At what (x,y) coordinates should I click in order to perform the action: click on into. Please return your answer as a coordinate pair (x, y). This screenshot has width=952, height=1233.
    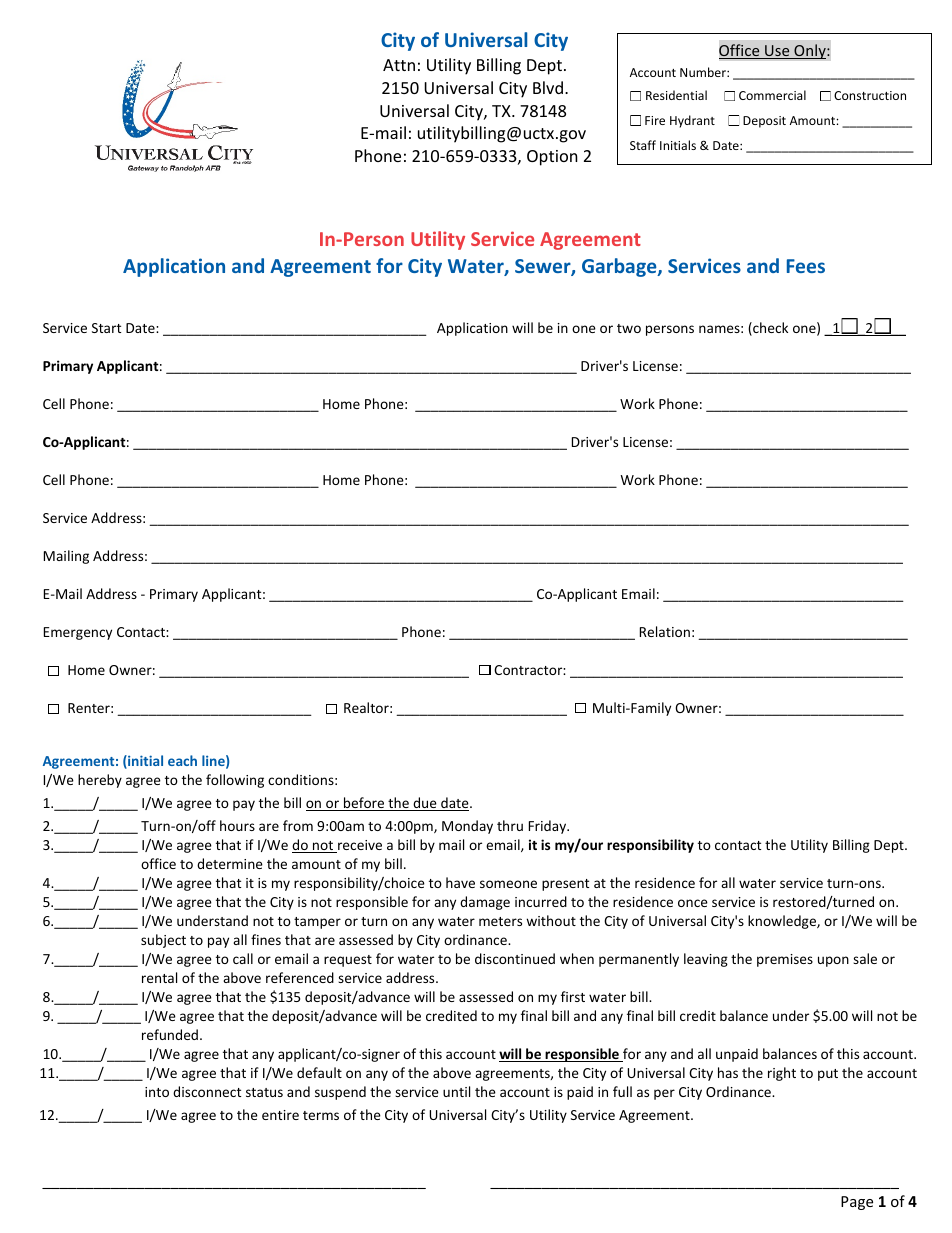
    Looking at the image, I should click on (157, 1092).
